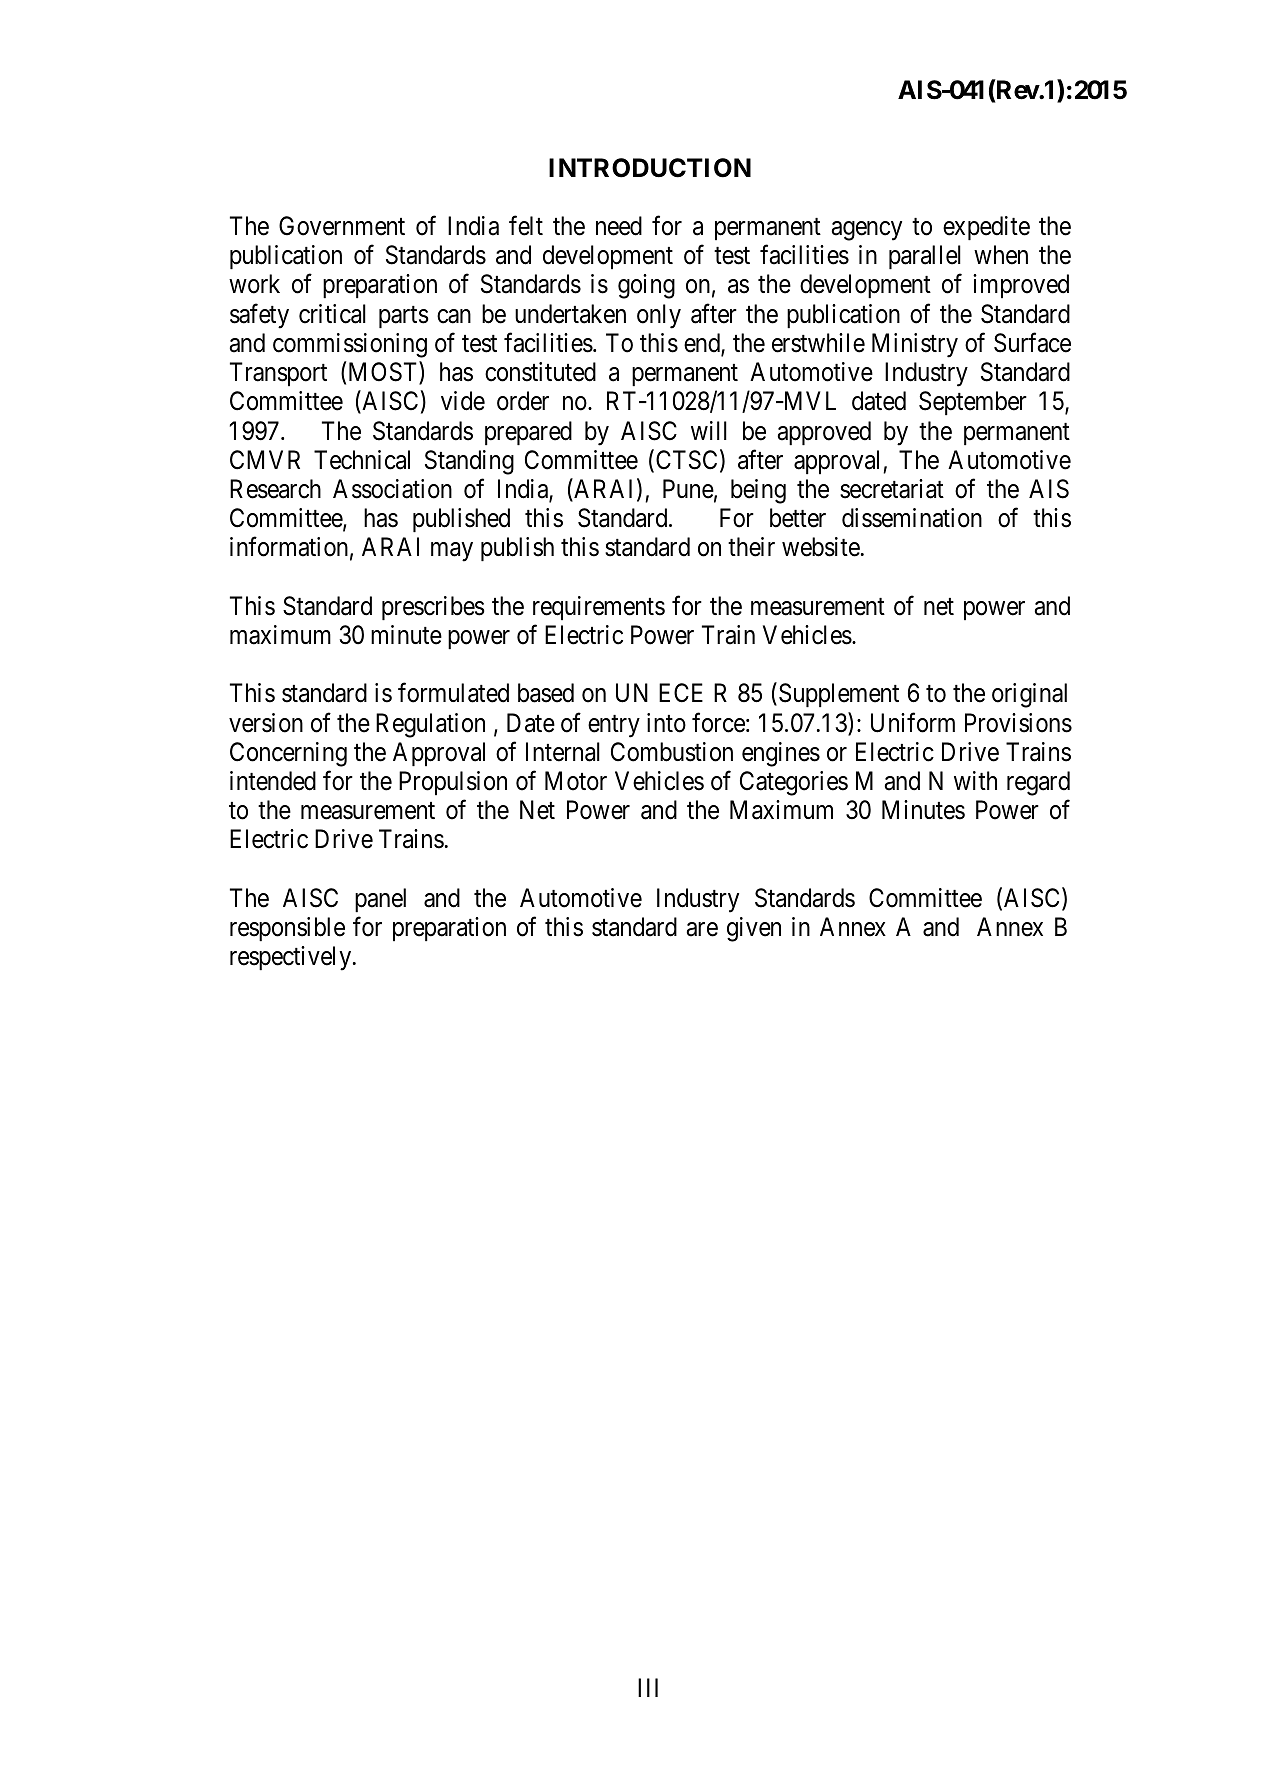 The width and height of the page is (1261, 1782). I want to click on regard, so click(1038, 783).
